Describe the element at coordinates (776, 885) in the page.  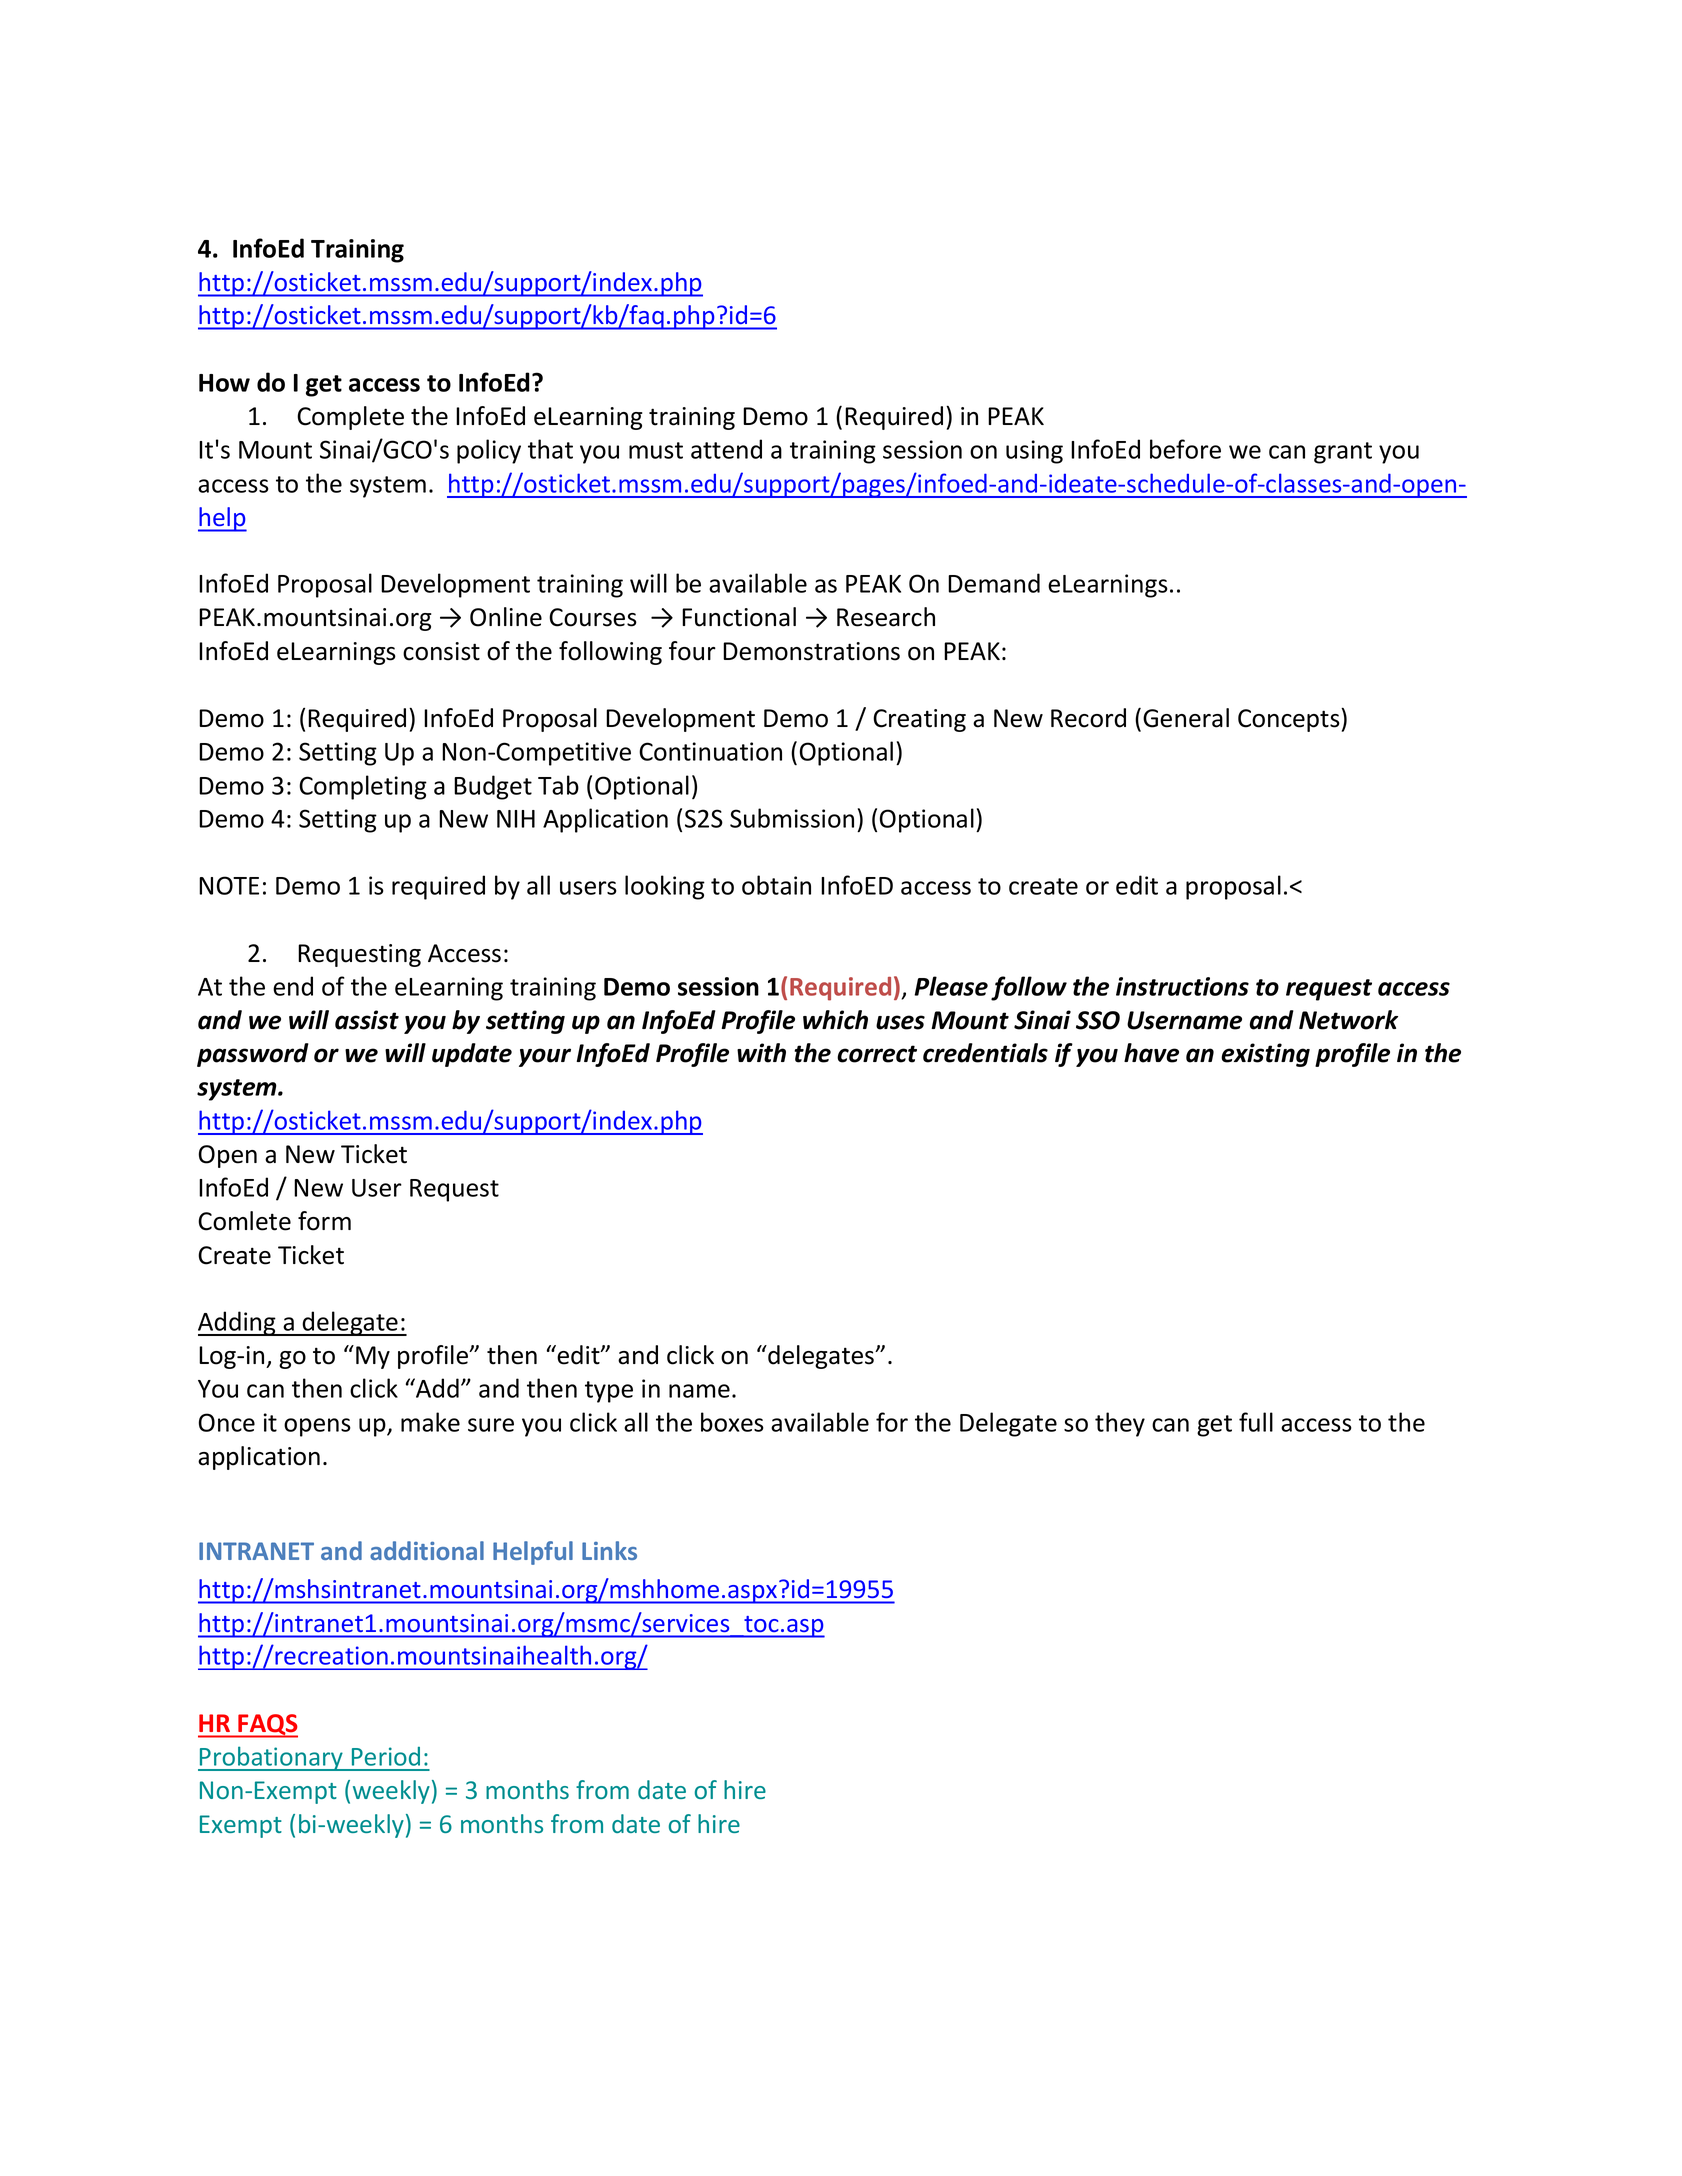
I see `obtain` at that location.
